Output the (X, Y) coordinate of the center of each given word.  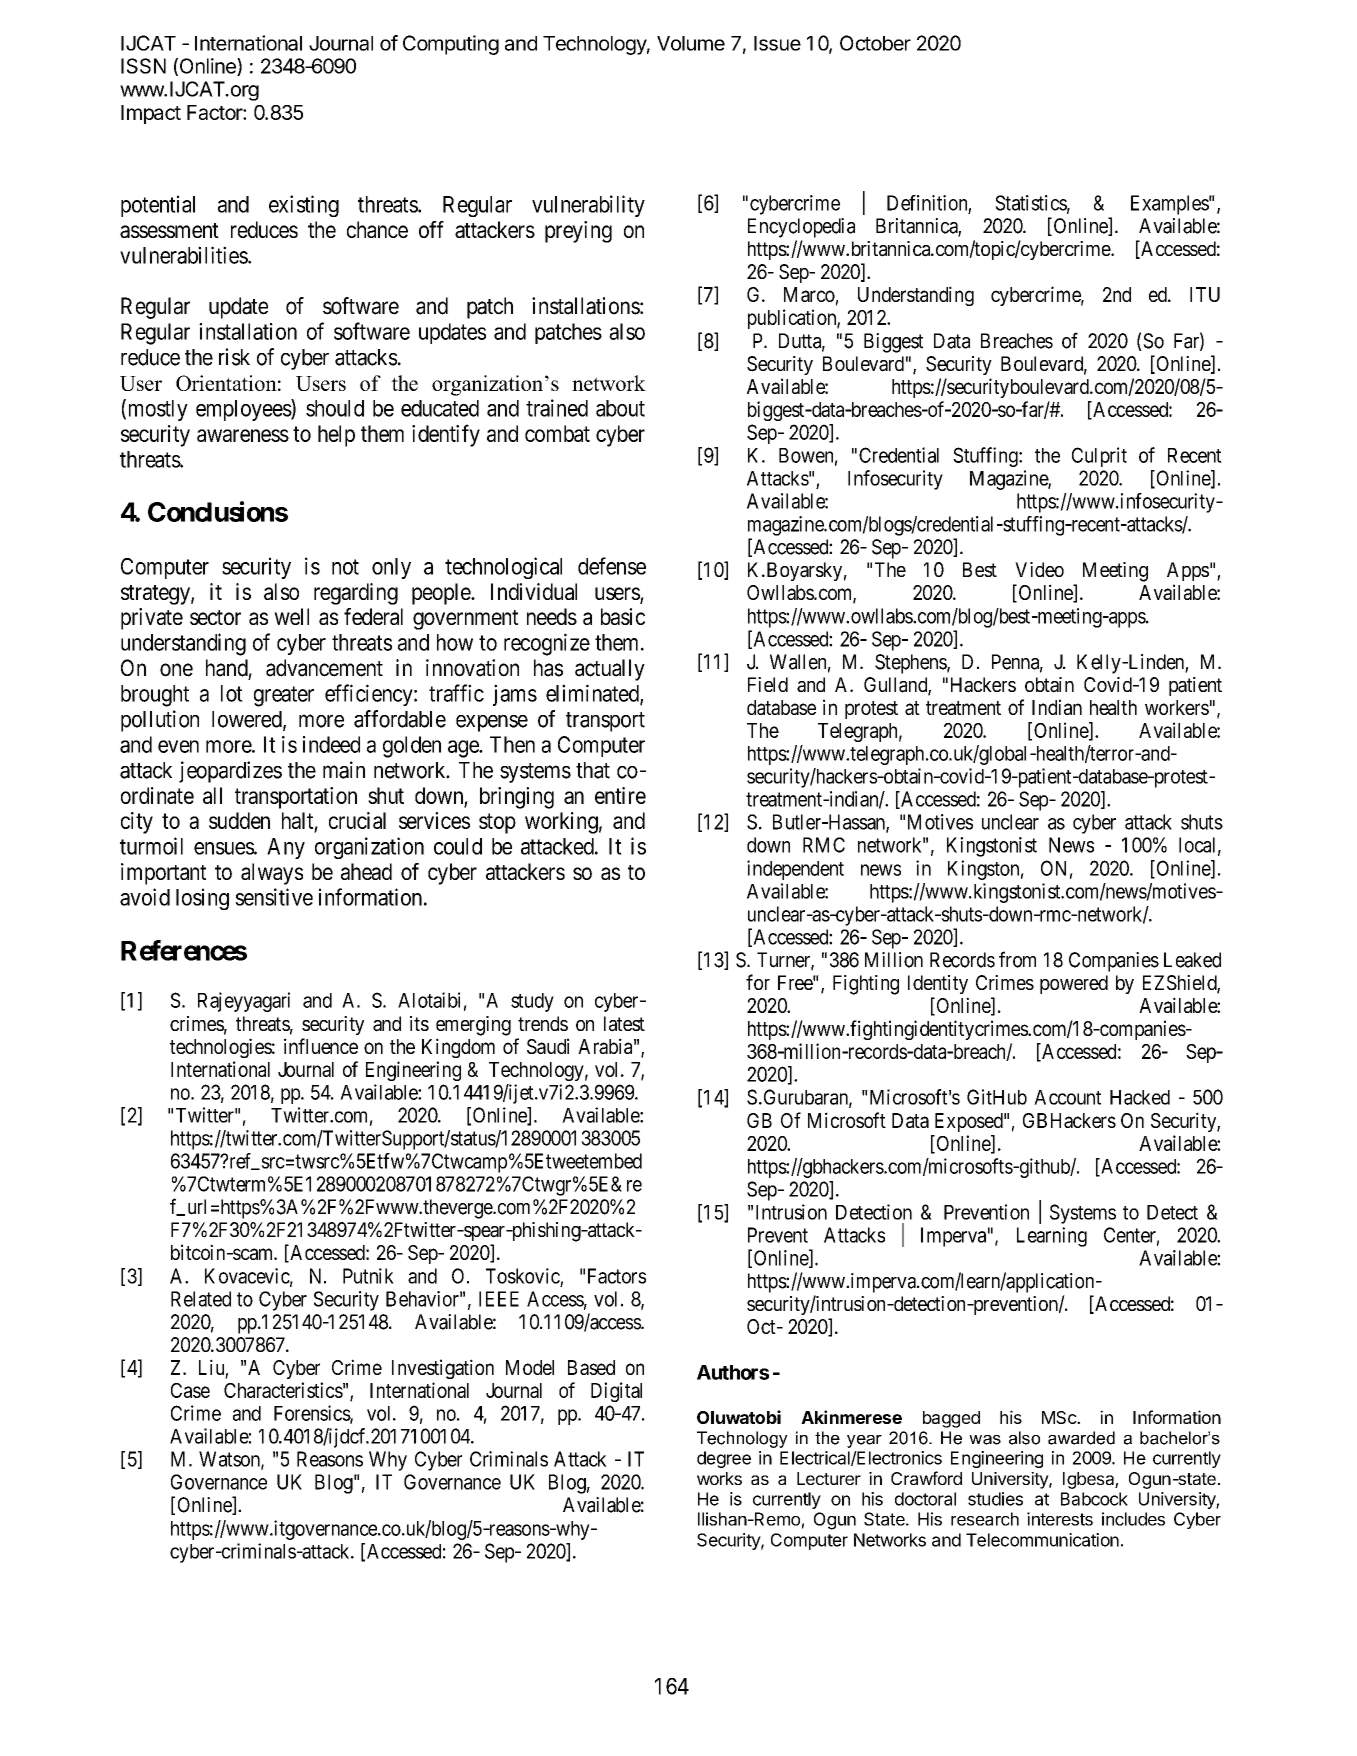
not (345, 567)
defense (612, 566)
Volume (691, 43)
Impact (151, 114)
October (875, 43)
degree (724, 1459)
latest (624, 1024)
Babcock (1094, 1499)
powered (1074, 984)
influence (321, 1046)
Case (190, 1390)
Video (1039, 569)
